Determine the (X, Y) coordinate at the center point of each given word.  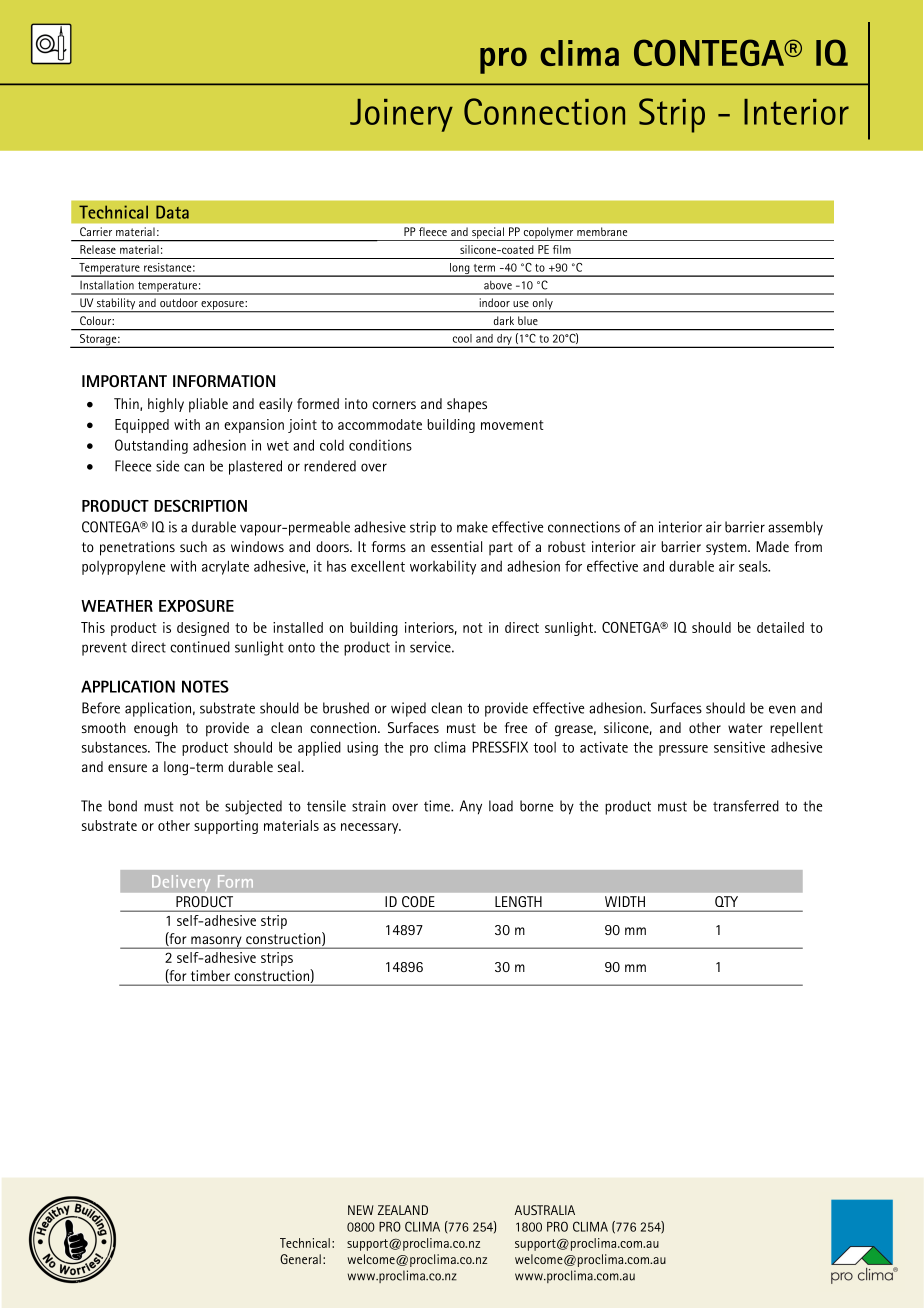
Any (471, 807)
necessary (371, 828)
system (727, 548)
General (300, 1259)
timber (210, 975)
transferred (746, 806)
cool (462, 338)
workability (443, 567)
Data (172, 212)
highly (166, 405)
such (193, 546)
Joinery (401, 115)
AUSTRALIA (544, 1210)
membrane (602, 231)
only (543, 305)
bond (122, 806)
